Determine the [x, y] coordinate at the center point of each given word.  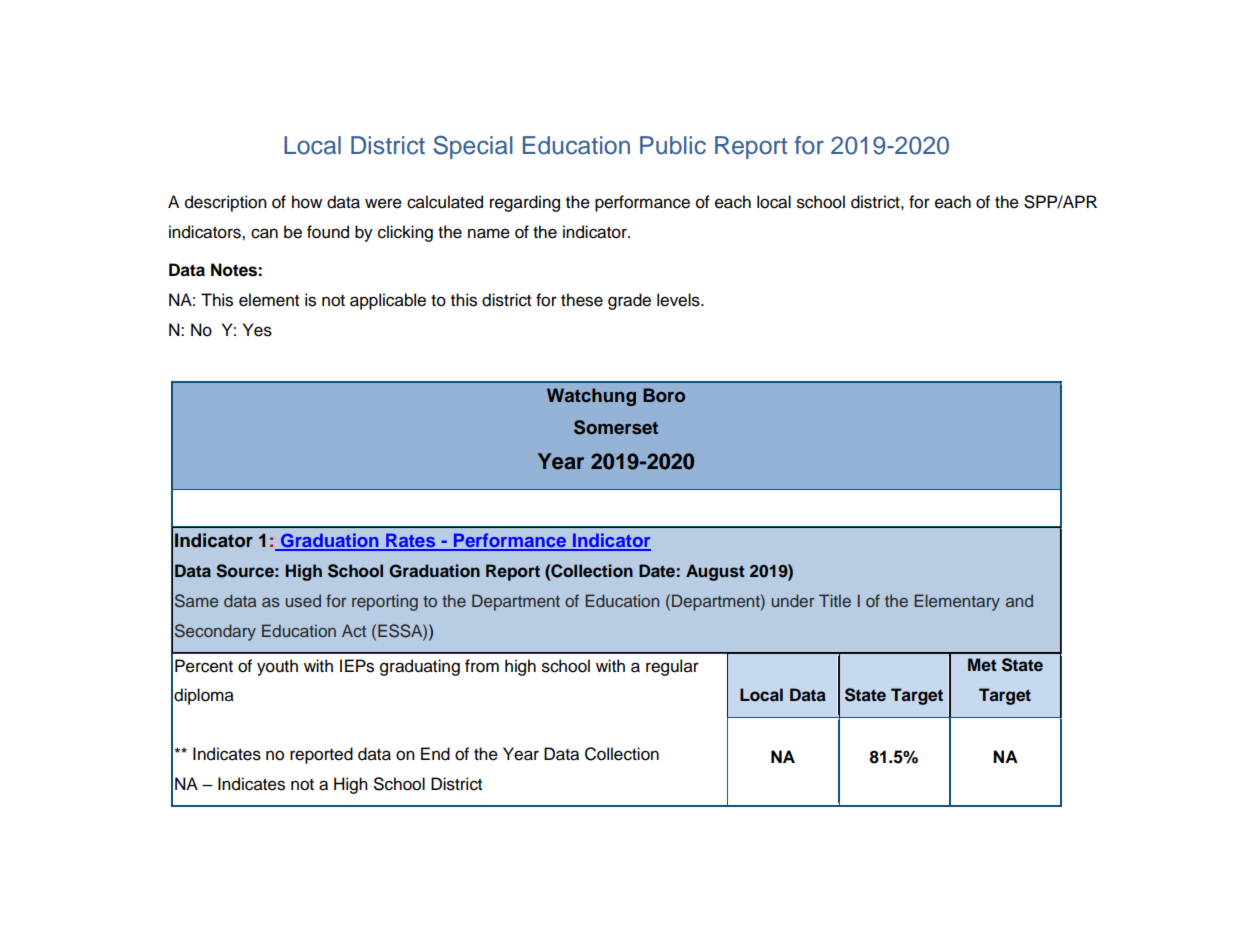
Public [673, 145]
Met [982, 664]
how [307, 202]
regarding [525, 203]
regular [672, 667]
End [435, 754]
